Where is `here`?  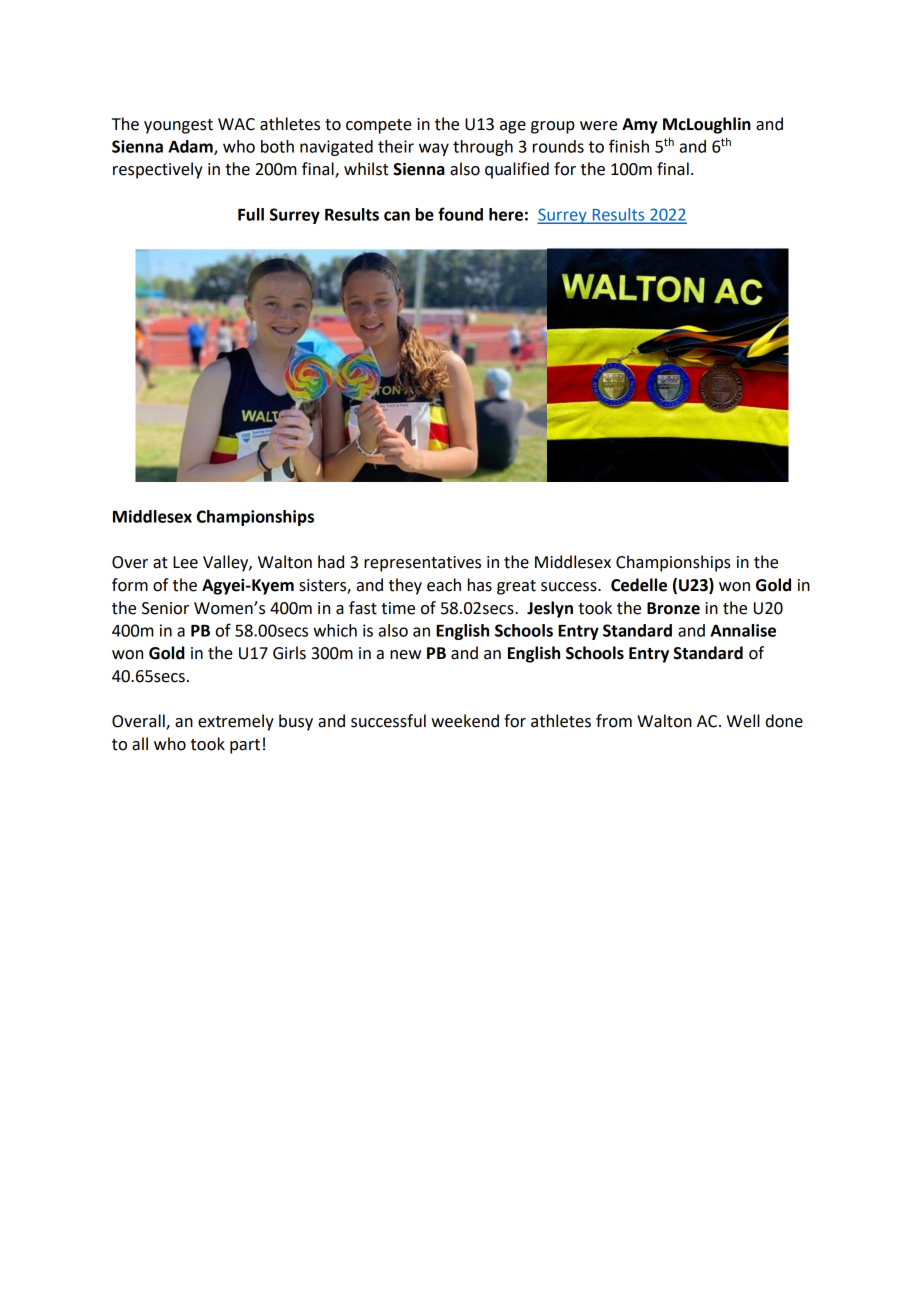
here is located at coordinates (506, 214).
